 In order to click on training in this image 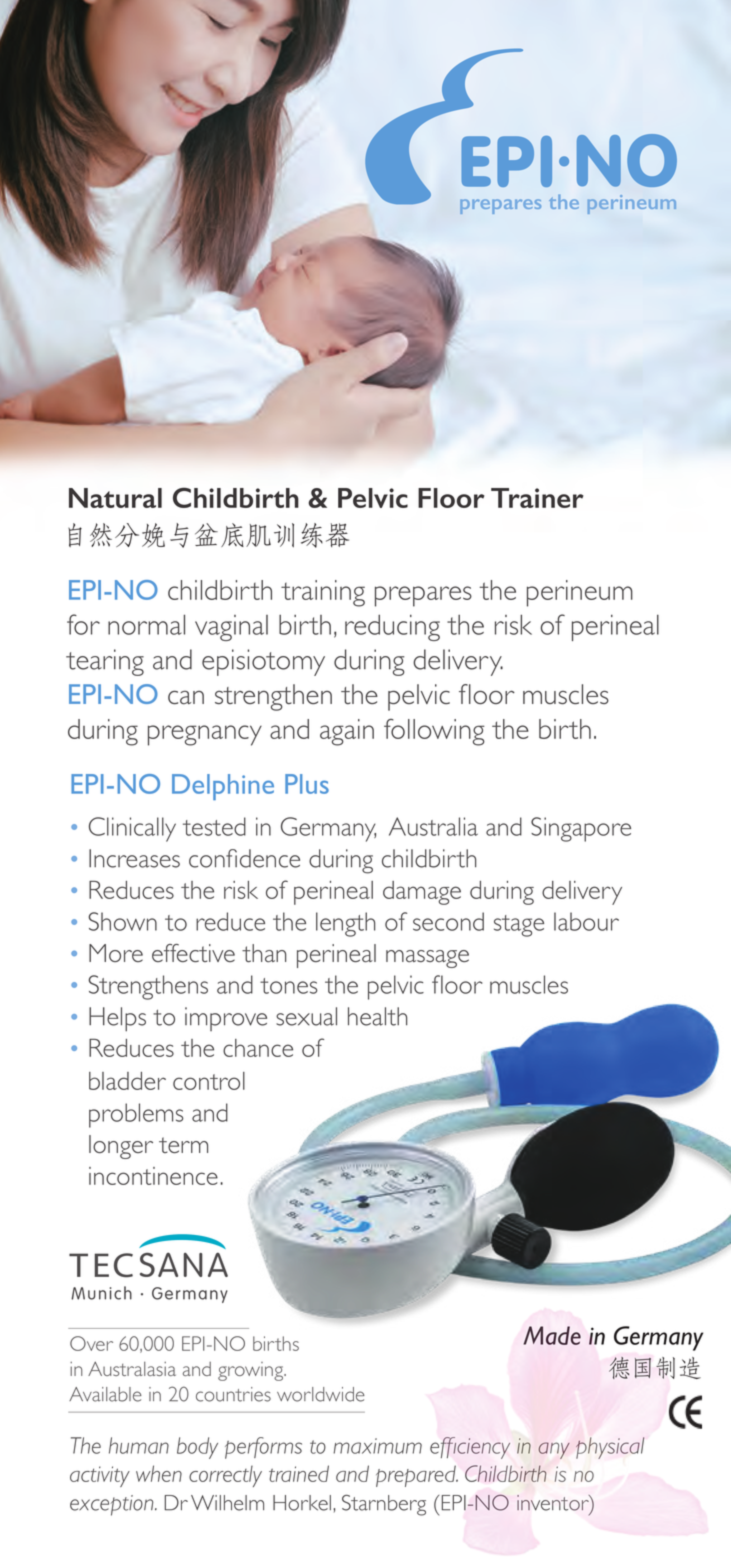, I will do `click(323, 593)`.
